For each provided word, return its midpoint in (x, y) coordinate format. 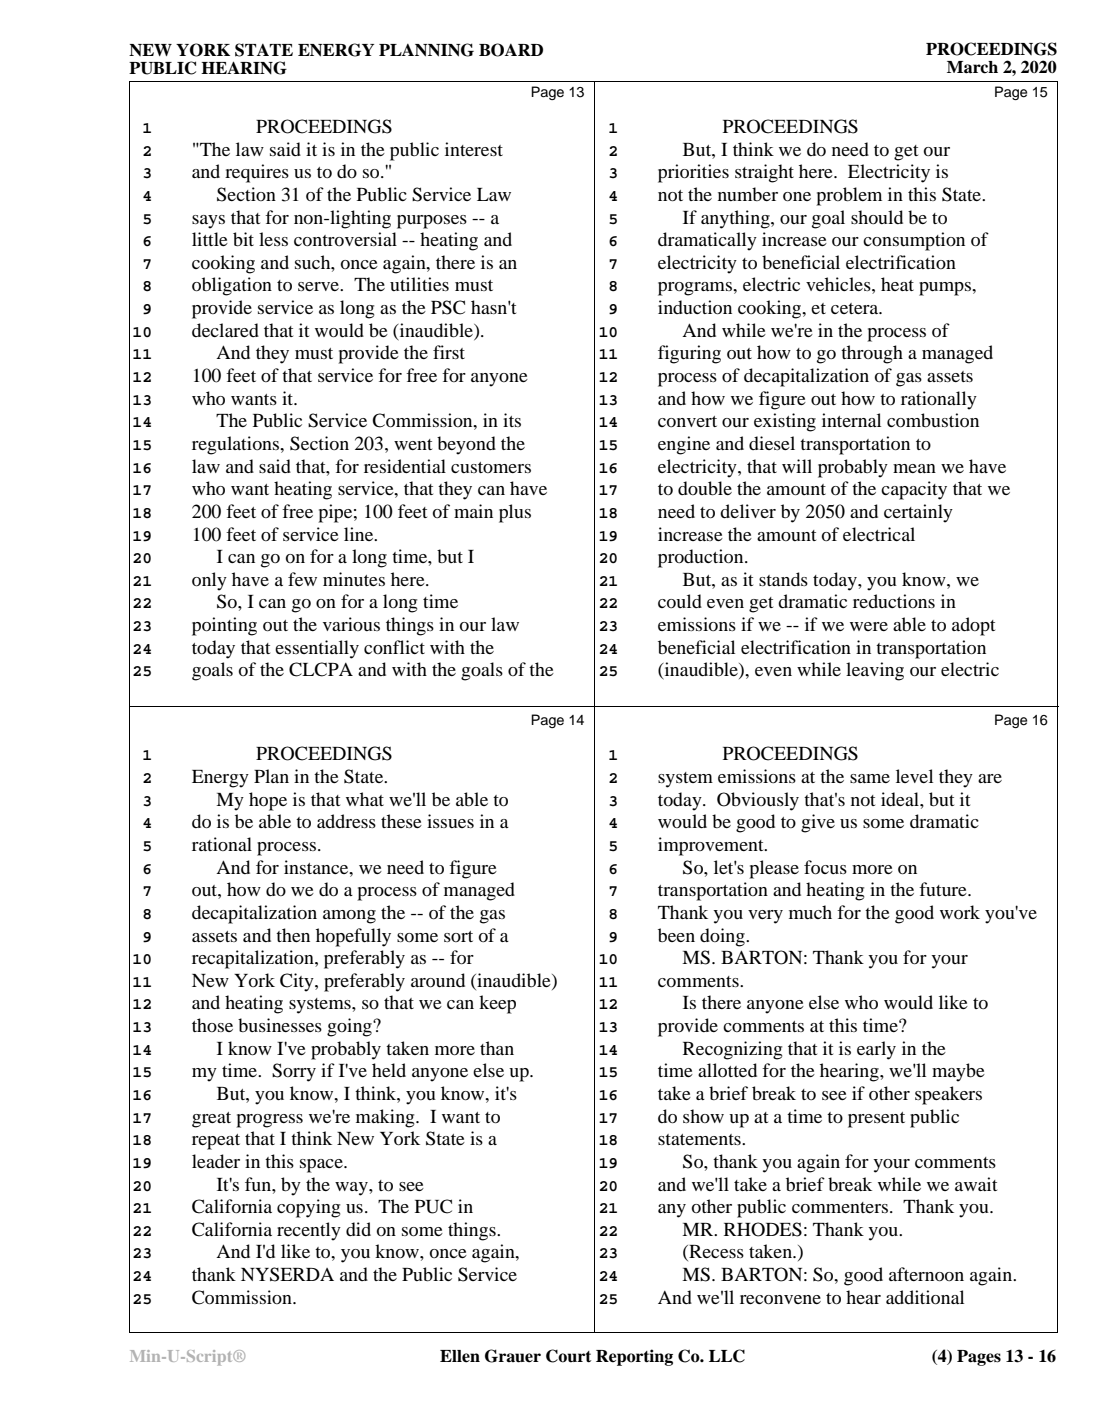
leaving (875, 671)
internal (851, 420)
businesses (280, 1025)
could (680, 601)
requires (257, 173)
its (512, 420)
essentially (317, 649)
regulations (237, 445)
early (876, 1050)
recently (309, 1231)
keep (497, 1004)
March (972, 67)
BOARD (511, 50)
